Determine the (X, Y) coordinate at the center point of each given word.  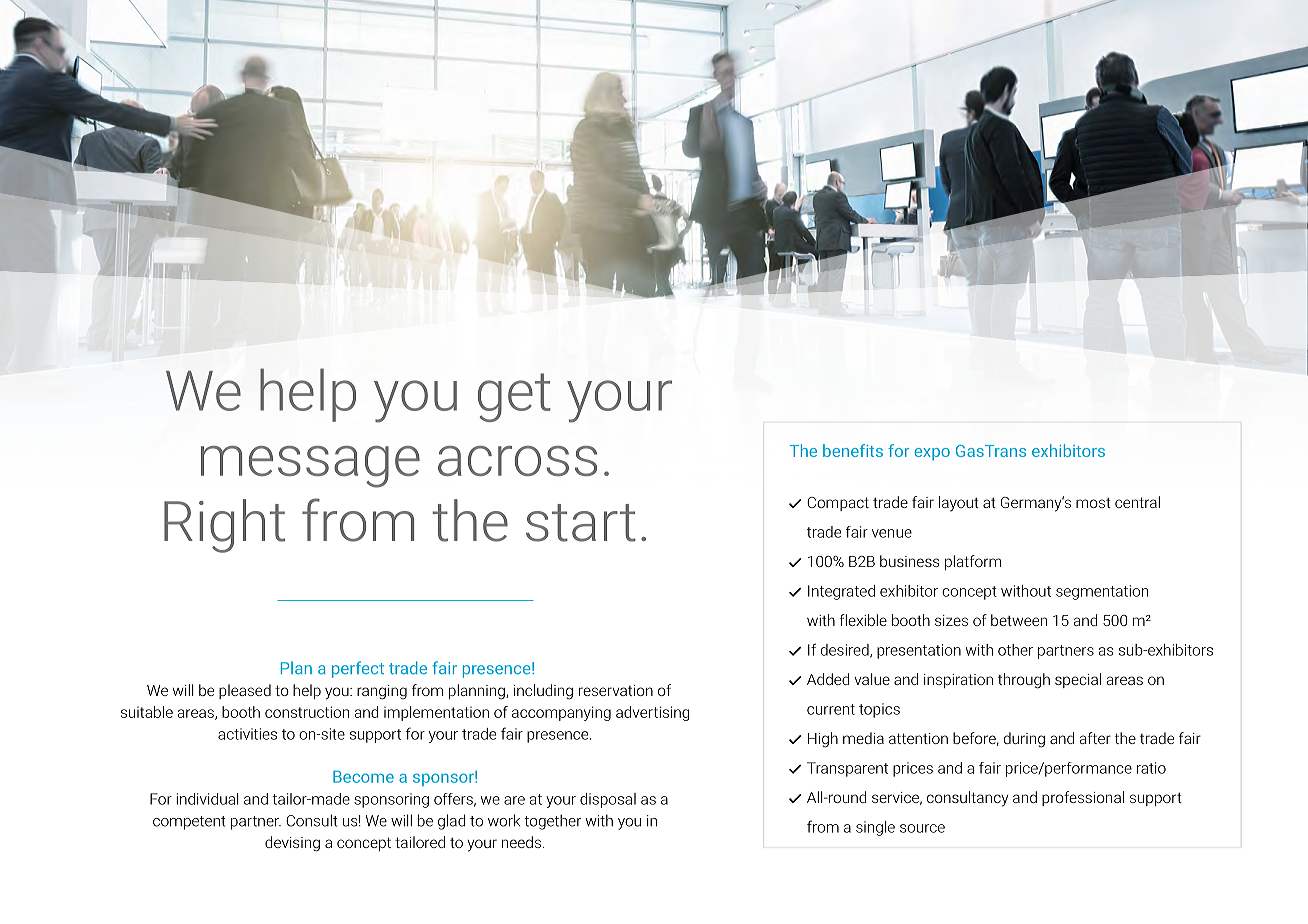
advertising (652, 713)
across (517, 461)
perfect (358, 669)
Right (224, 526)
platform (973, 562)
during (1024, 740)
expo (932, 454)
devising (292, 844)
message (310, 467)
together (552, 822)
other (1015, 650)
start (581, 523)
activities (247, 734)
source (922, 828)
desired (846, 651)
